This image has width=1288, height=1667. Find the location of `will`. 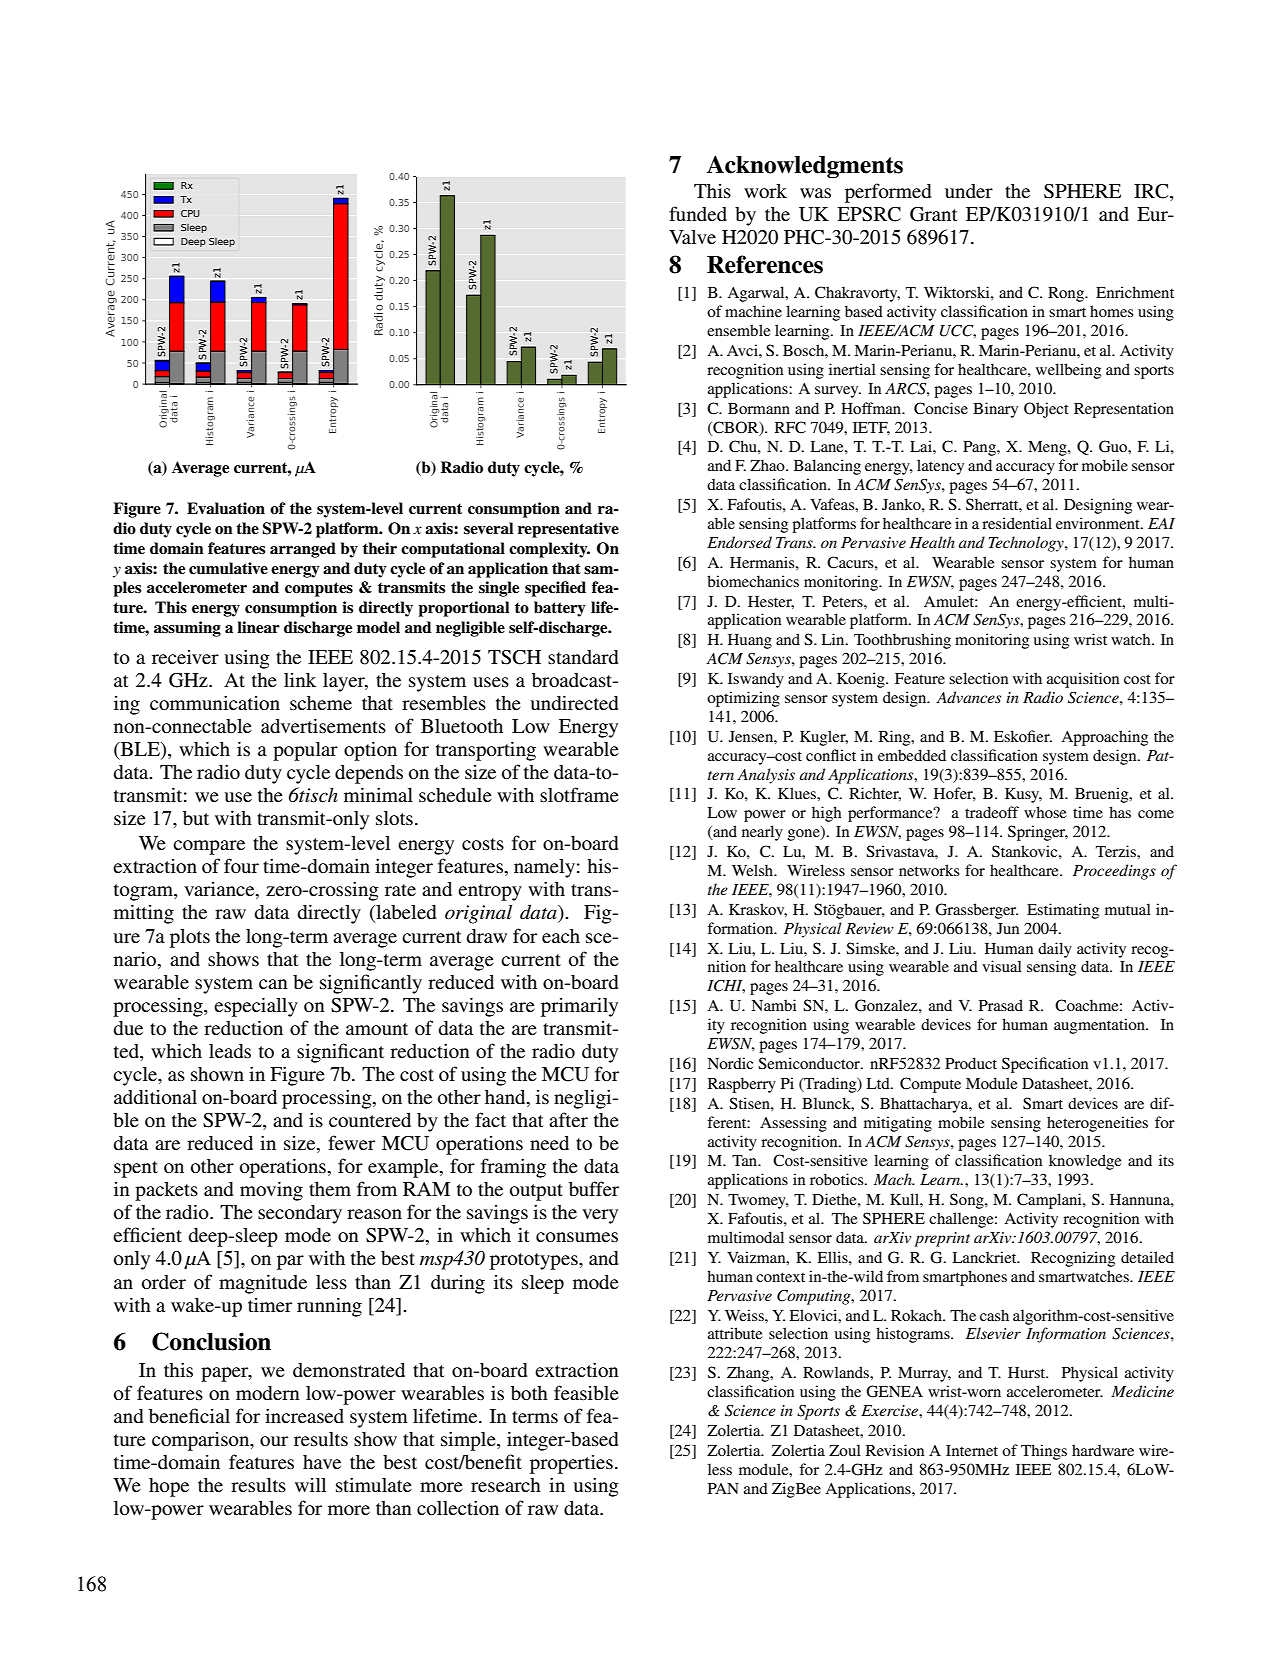

will is located at coordinates (310, 1485).
